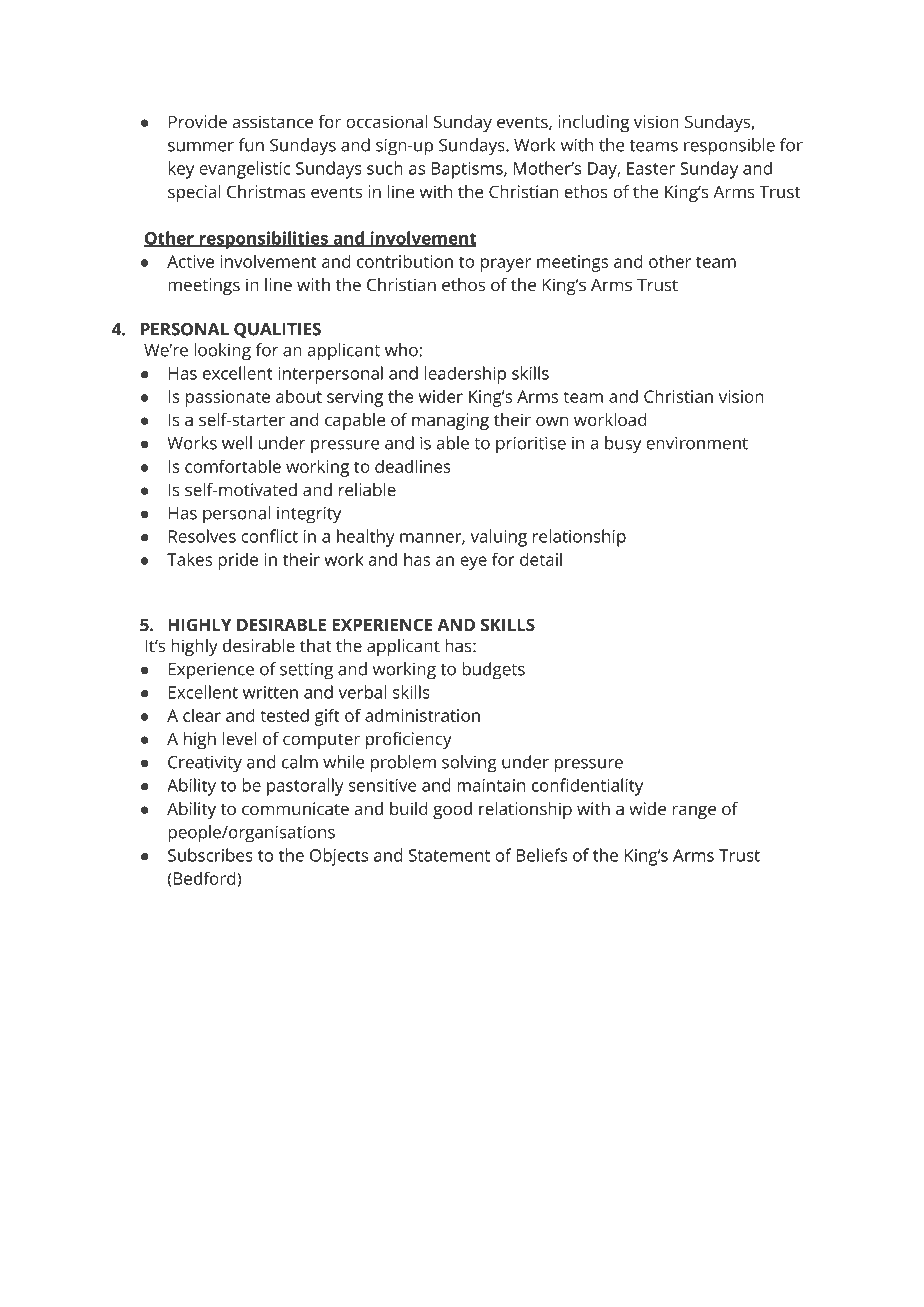  Describe the element at coordinates (468, 170) in the screenshot. I see `Baptisms` at that location.
